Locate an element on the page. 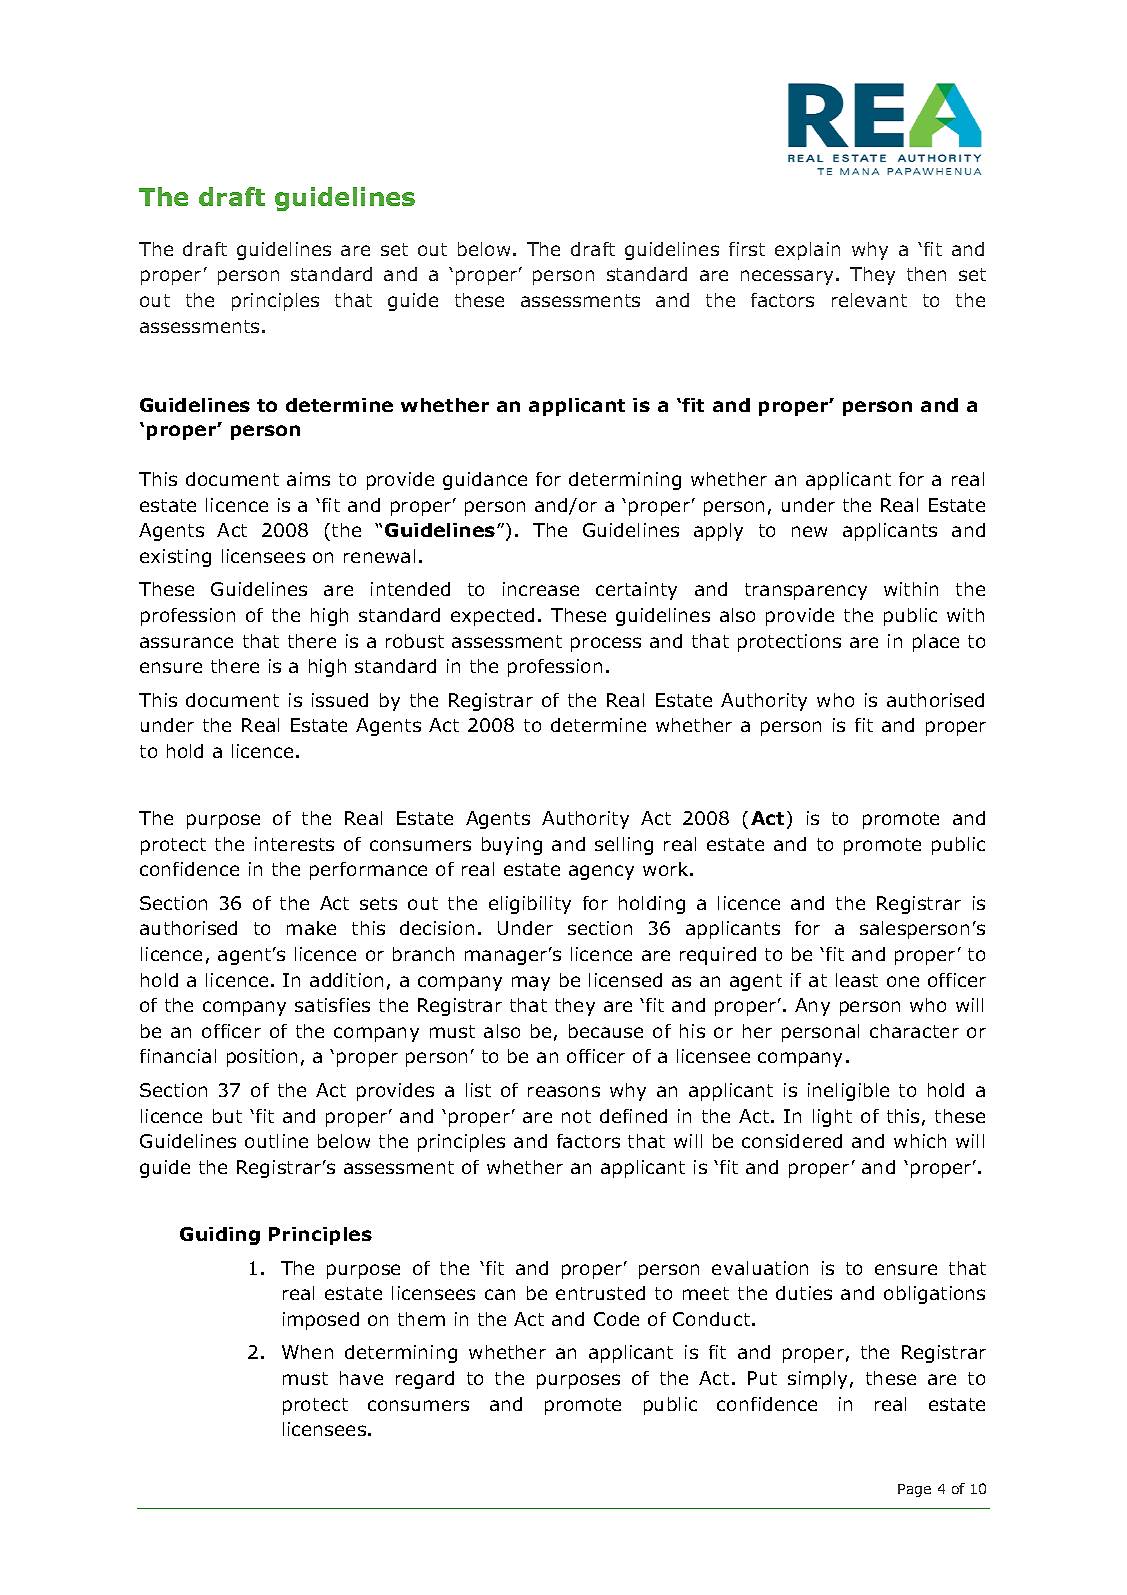 Image resolution: width=1127 pixels, height=1595 pixels. relevant is located at coordinates (869, 300).
